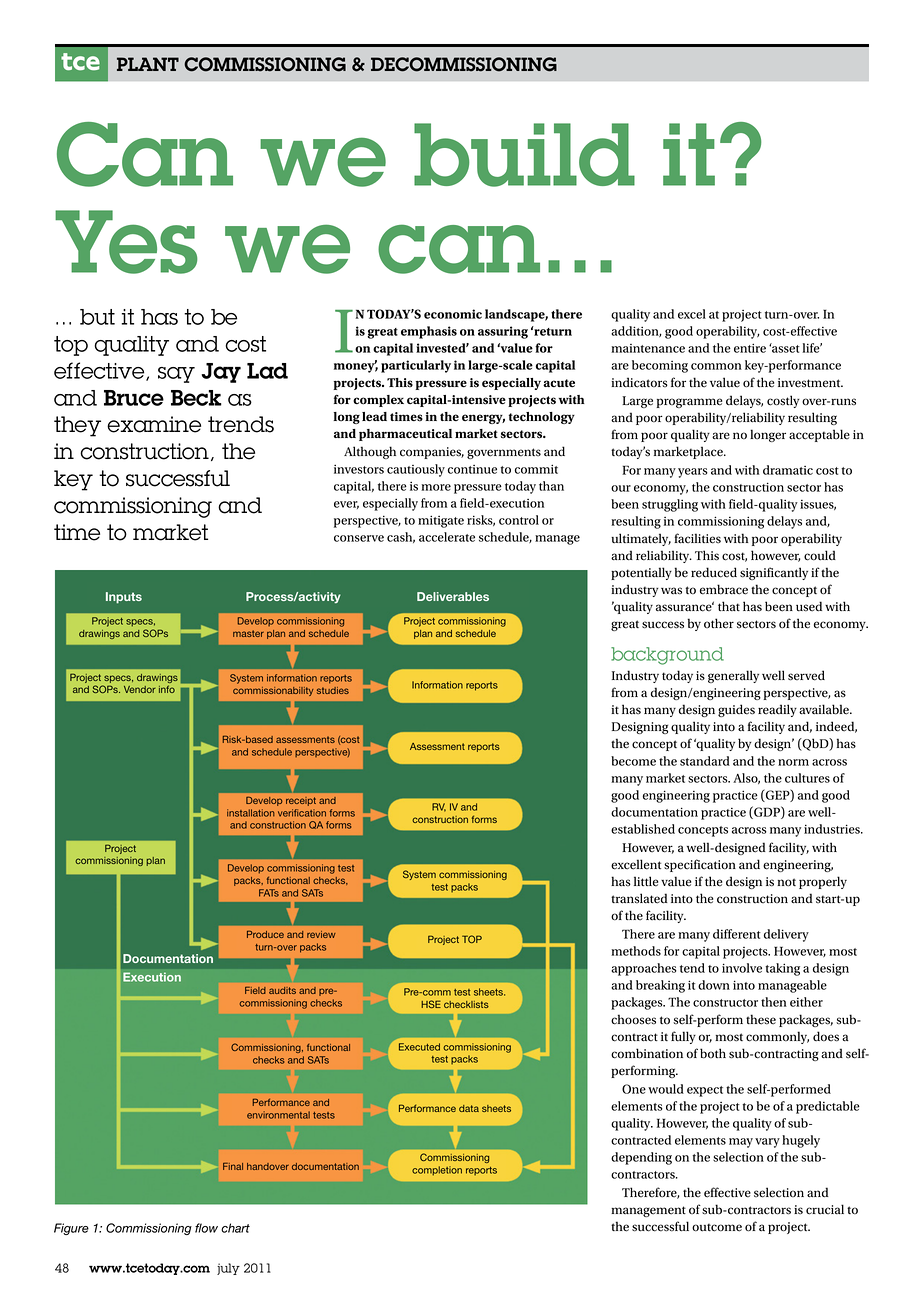 The width and height of the image is (924, 1308). I want to click on Yes, so click(126, 242).
